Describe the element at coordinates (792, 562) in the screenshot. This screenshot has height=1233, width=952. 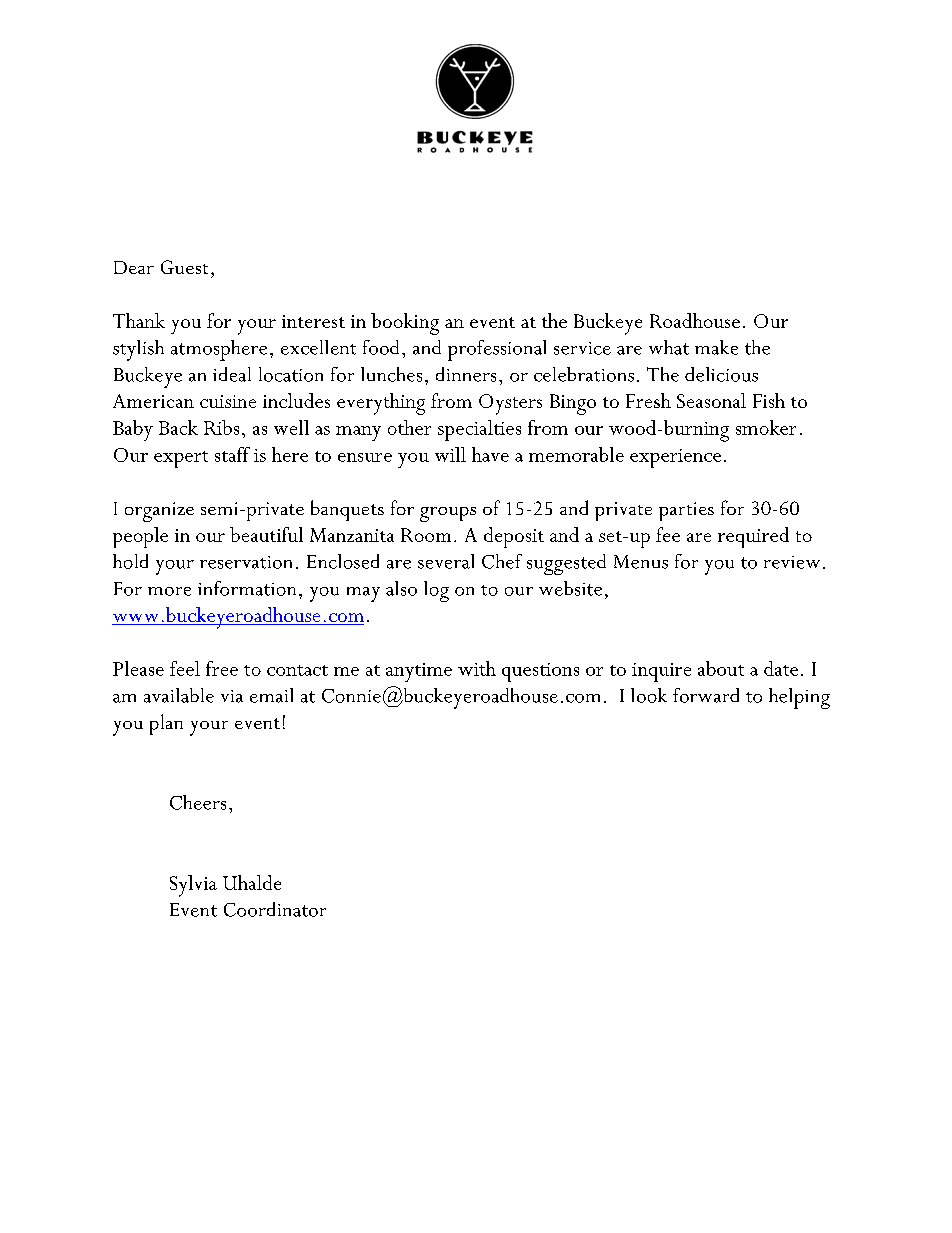
I see `review` at that location.
